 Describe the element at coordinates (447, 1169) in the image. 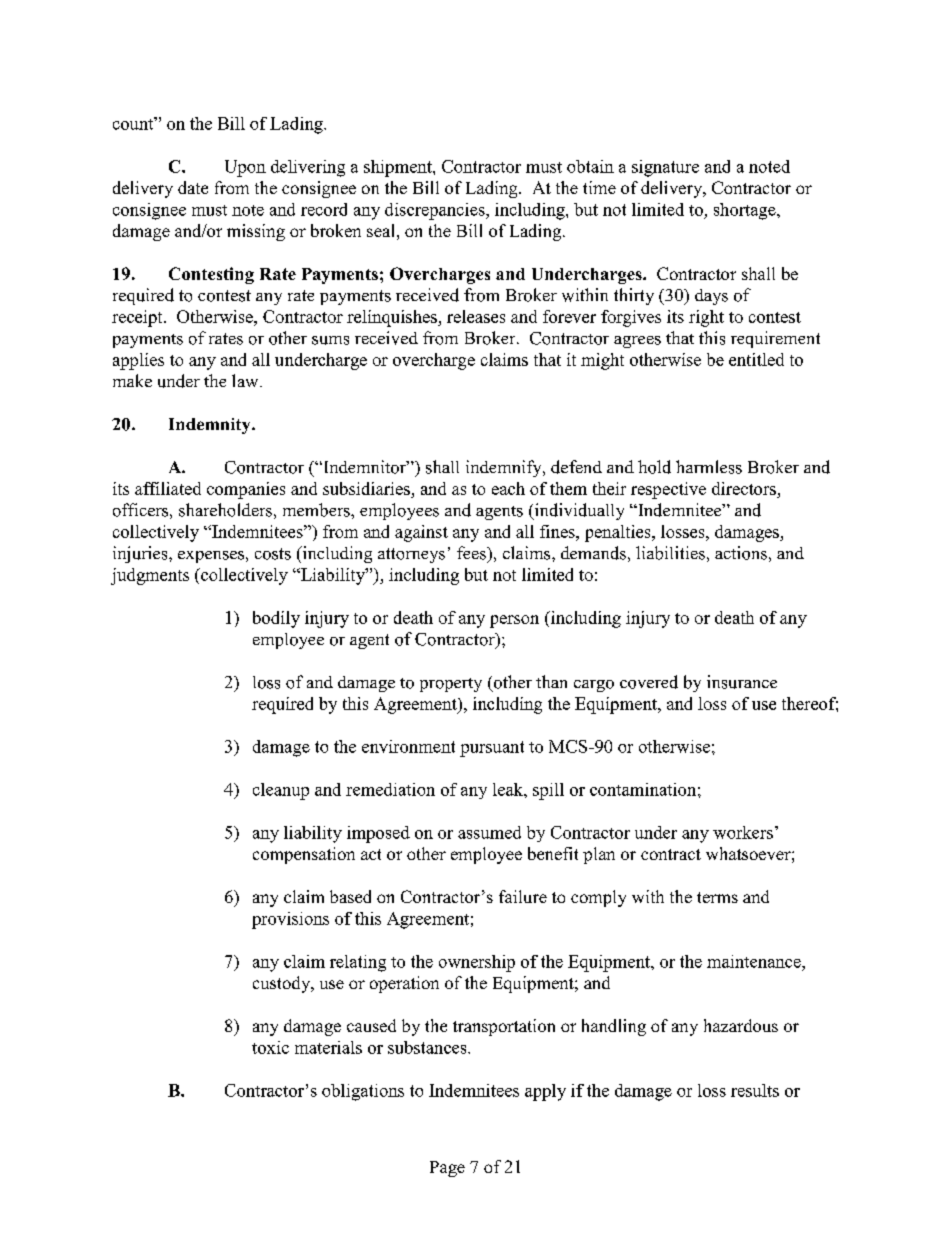

I see `Page` at that location.
